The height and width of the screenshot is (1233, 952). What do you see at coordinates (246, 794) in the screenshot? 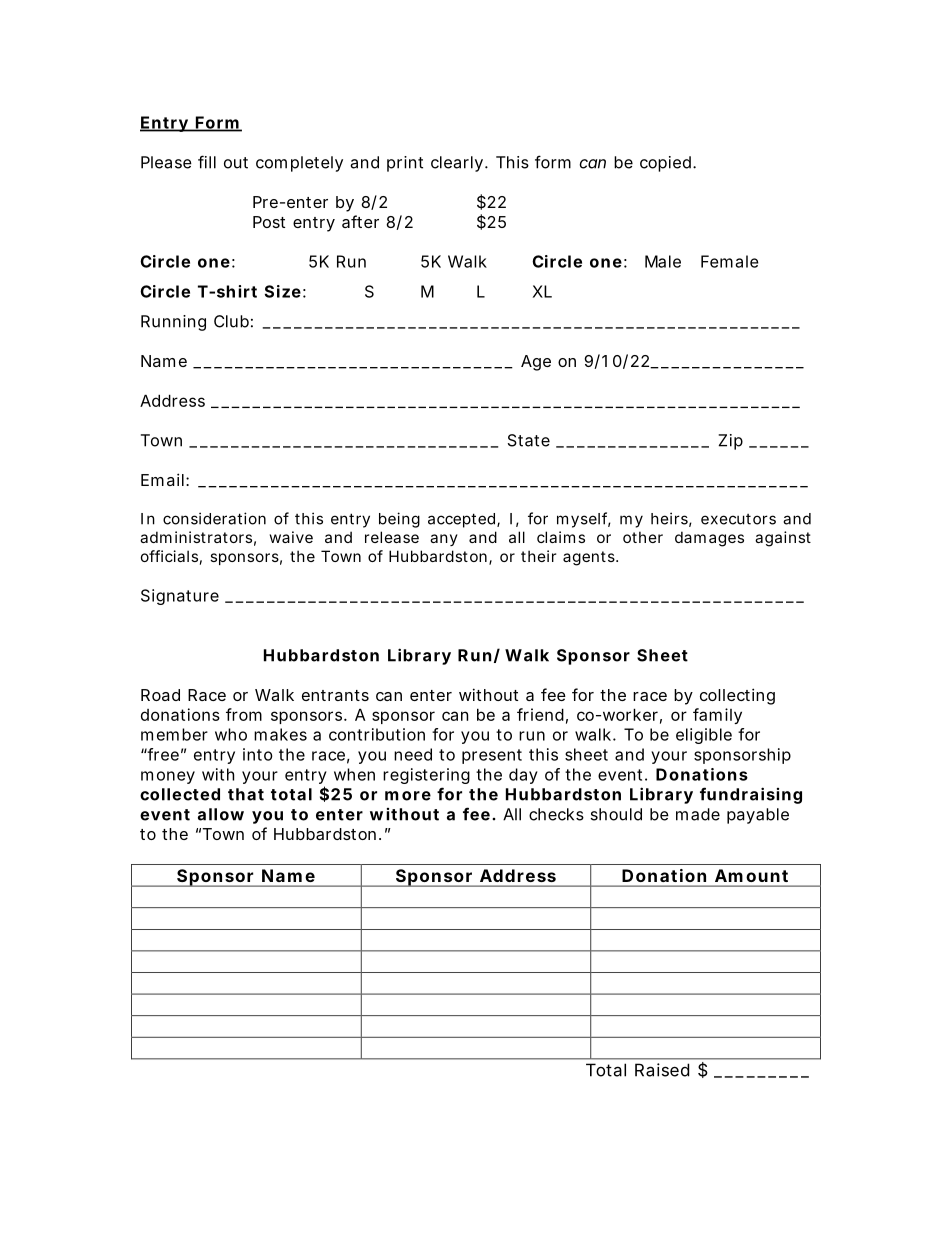
I see `that` at bounding box center [246, 794].
